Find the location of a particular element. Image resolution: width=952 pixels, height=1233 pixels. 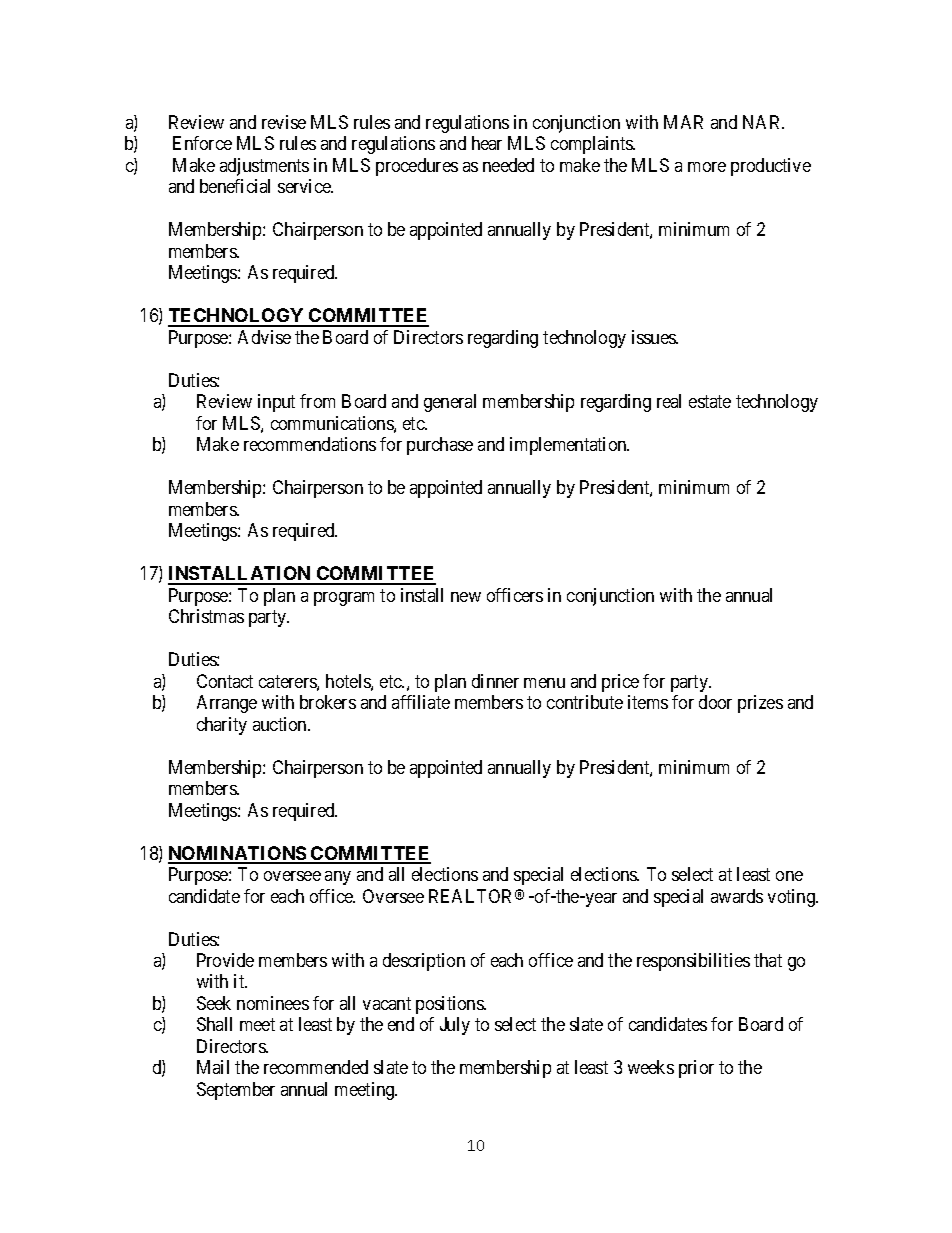

estate is located at coordinates (710, 402).
